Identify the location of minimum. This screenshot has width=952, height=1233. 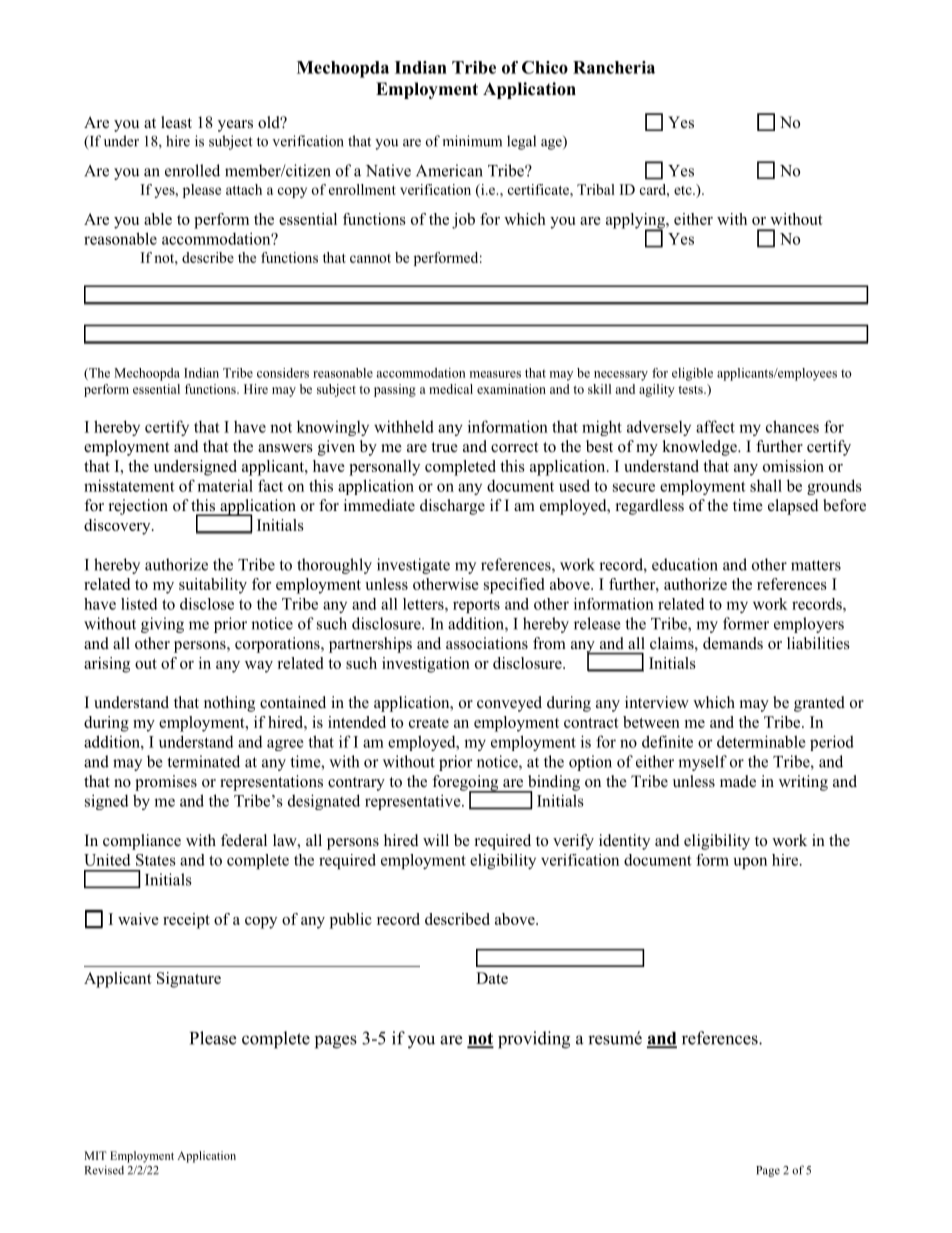
(472, 141).
